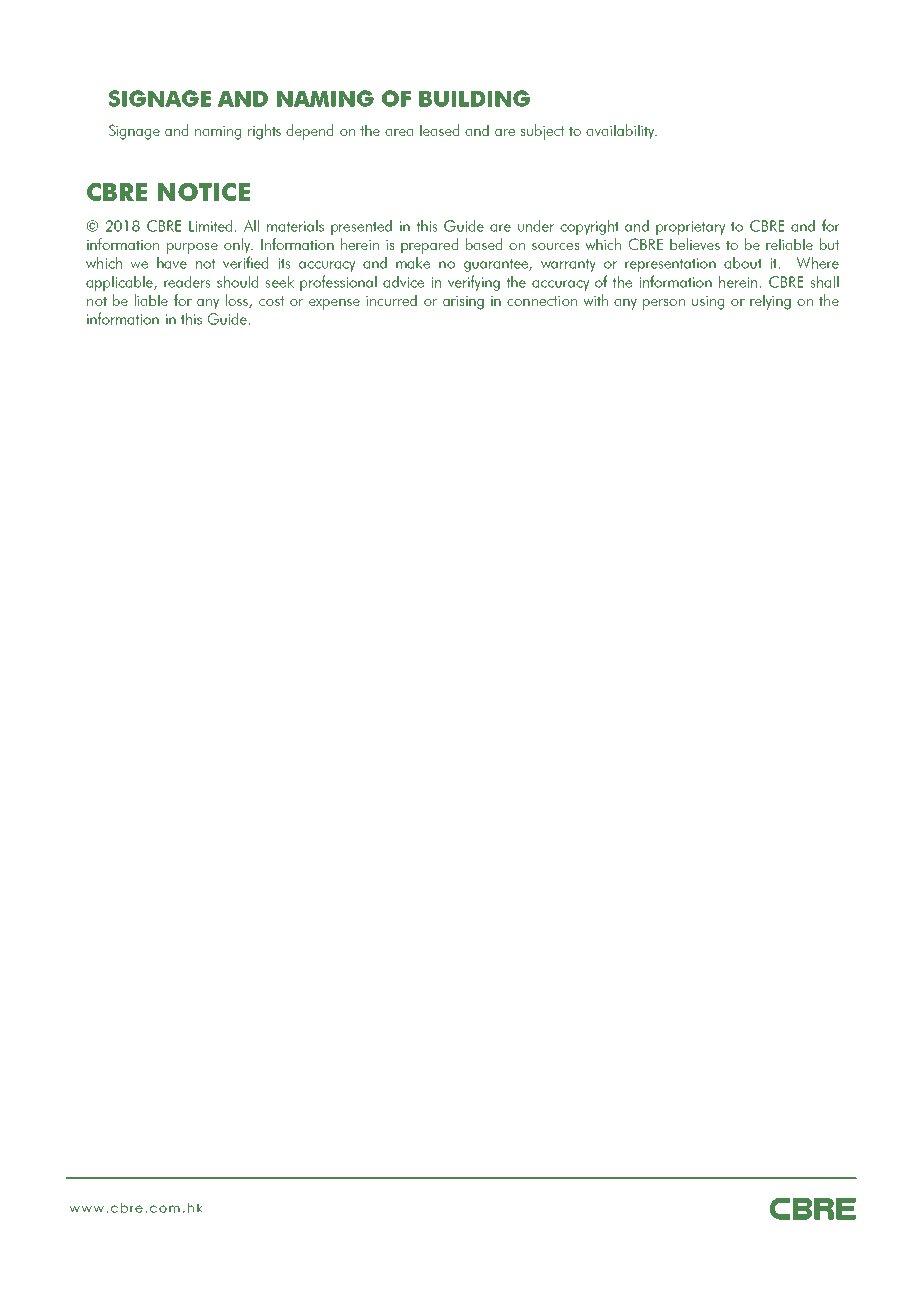 Image resolution: width=924 pixels, height=1308 pixels. Describe the element at coordinates (474, 98) in the screenshot. I see `BUILDING` at that location.
